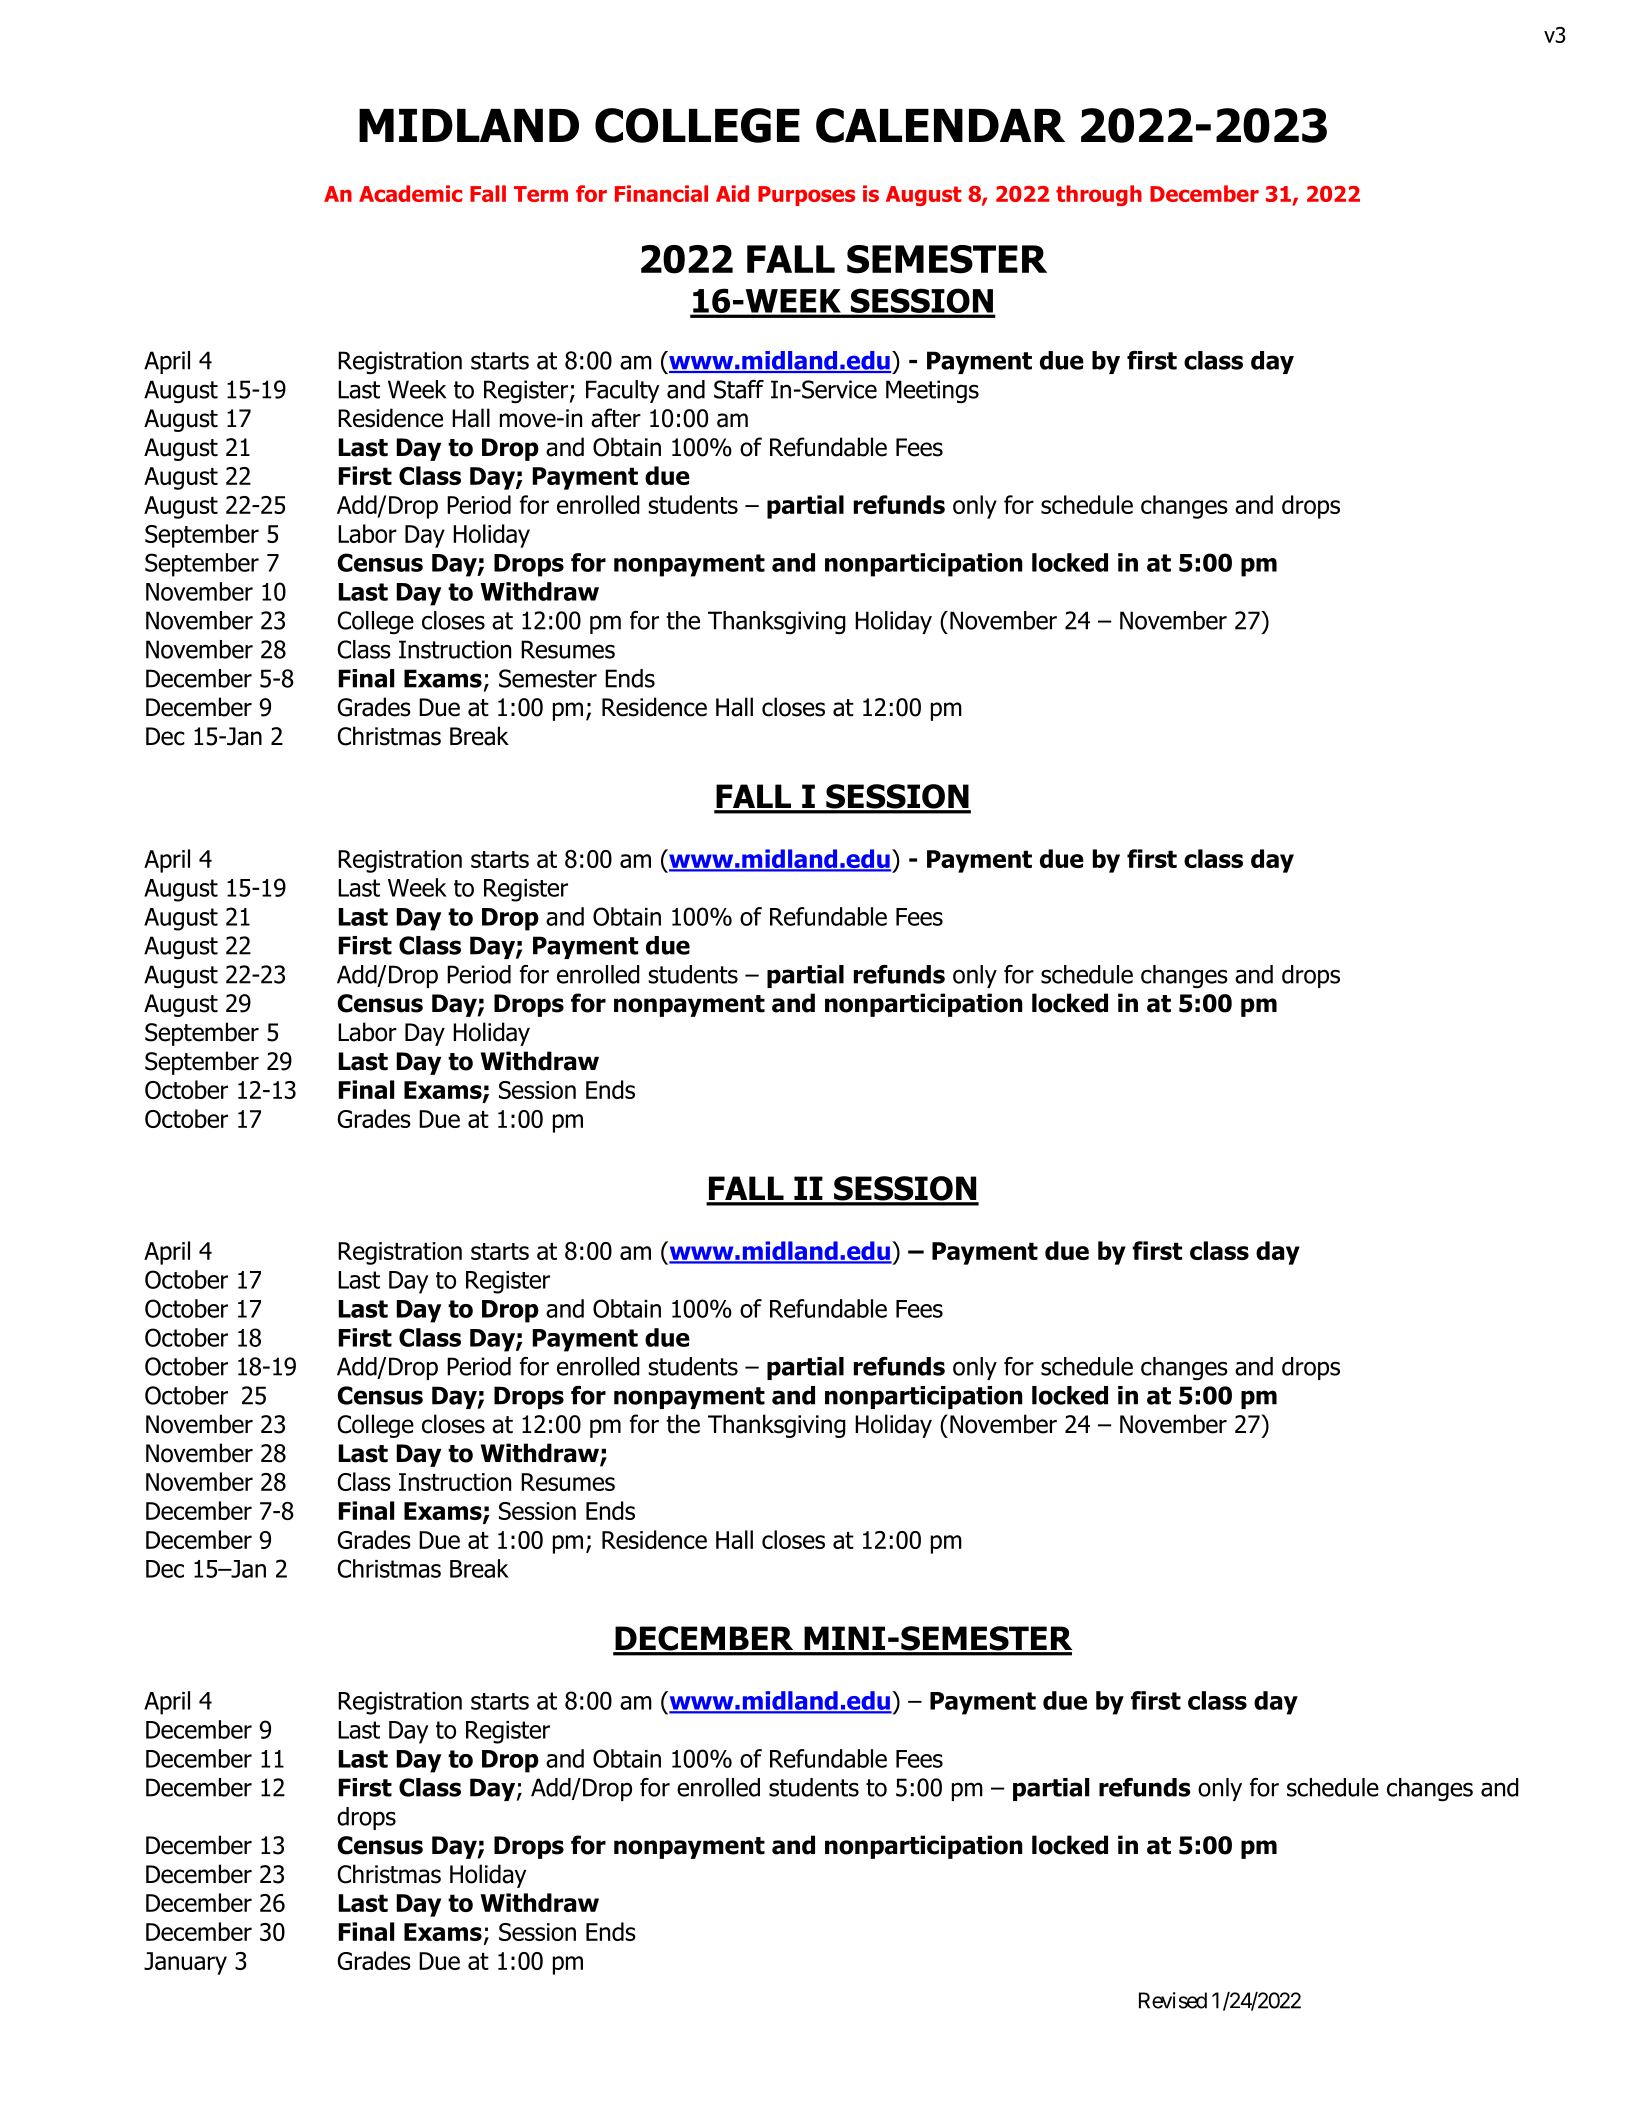 The image size is (1637, 2119). What do you see at coordinates (1099, 195) in the image?
I see `through` at bounding box center [1099, 195].
